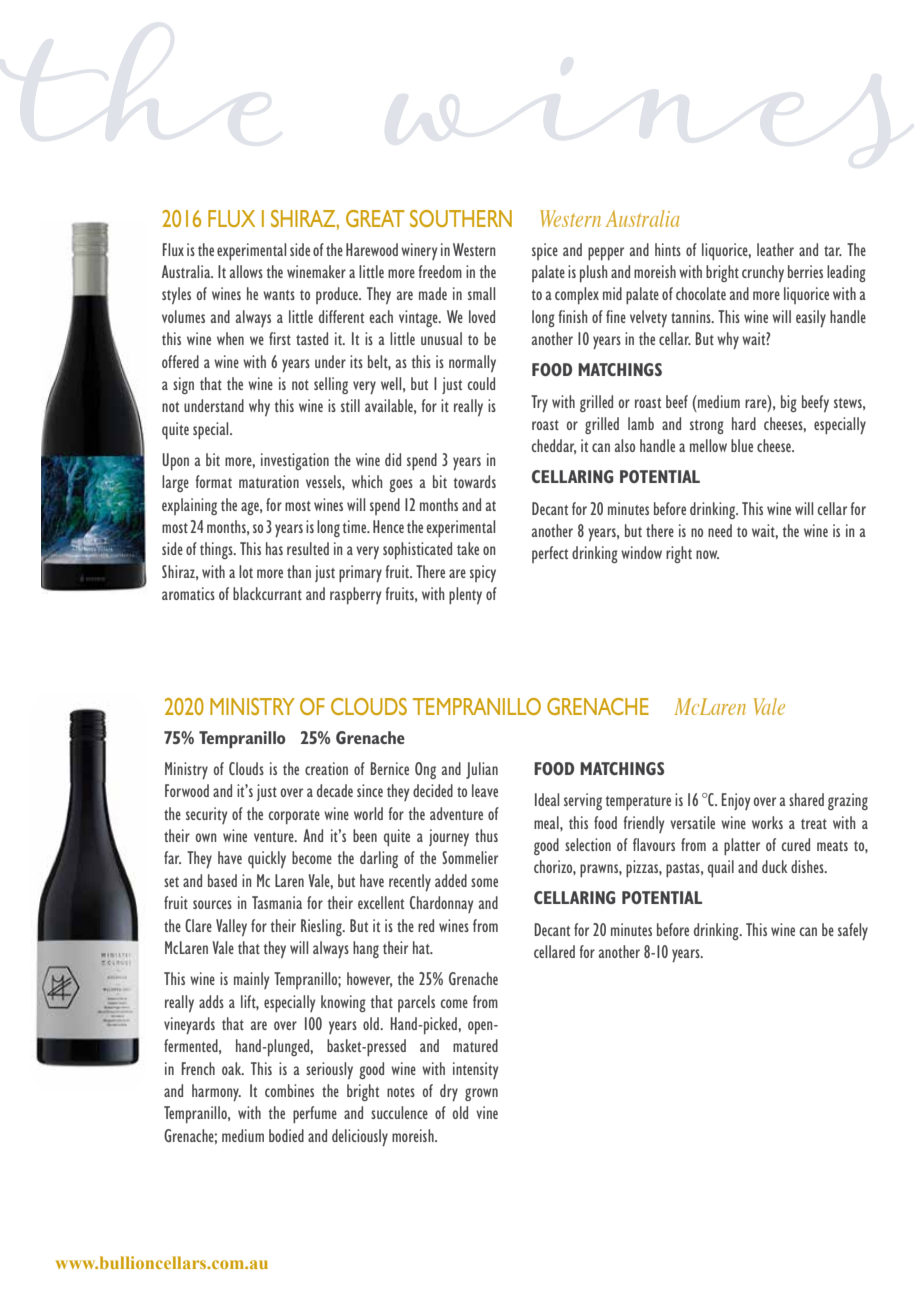  Describe the element at coordinates (545, 251) in the image. I see `spice` at that location.
